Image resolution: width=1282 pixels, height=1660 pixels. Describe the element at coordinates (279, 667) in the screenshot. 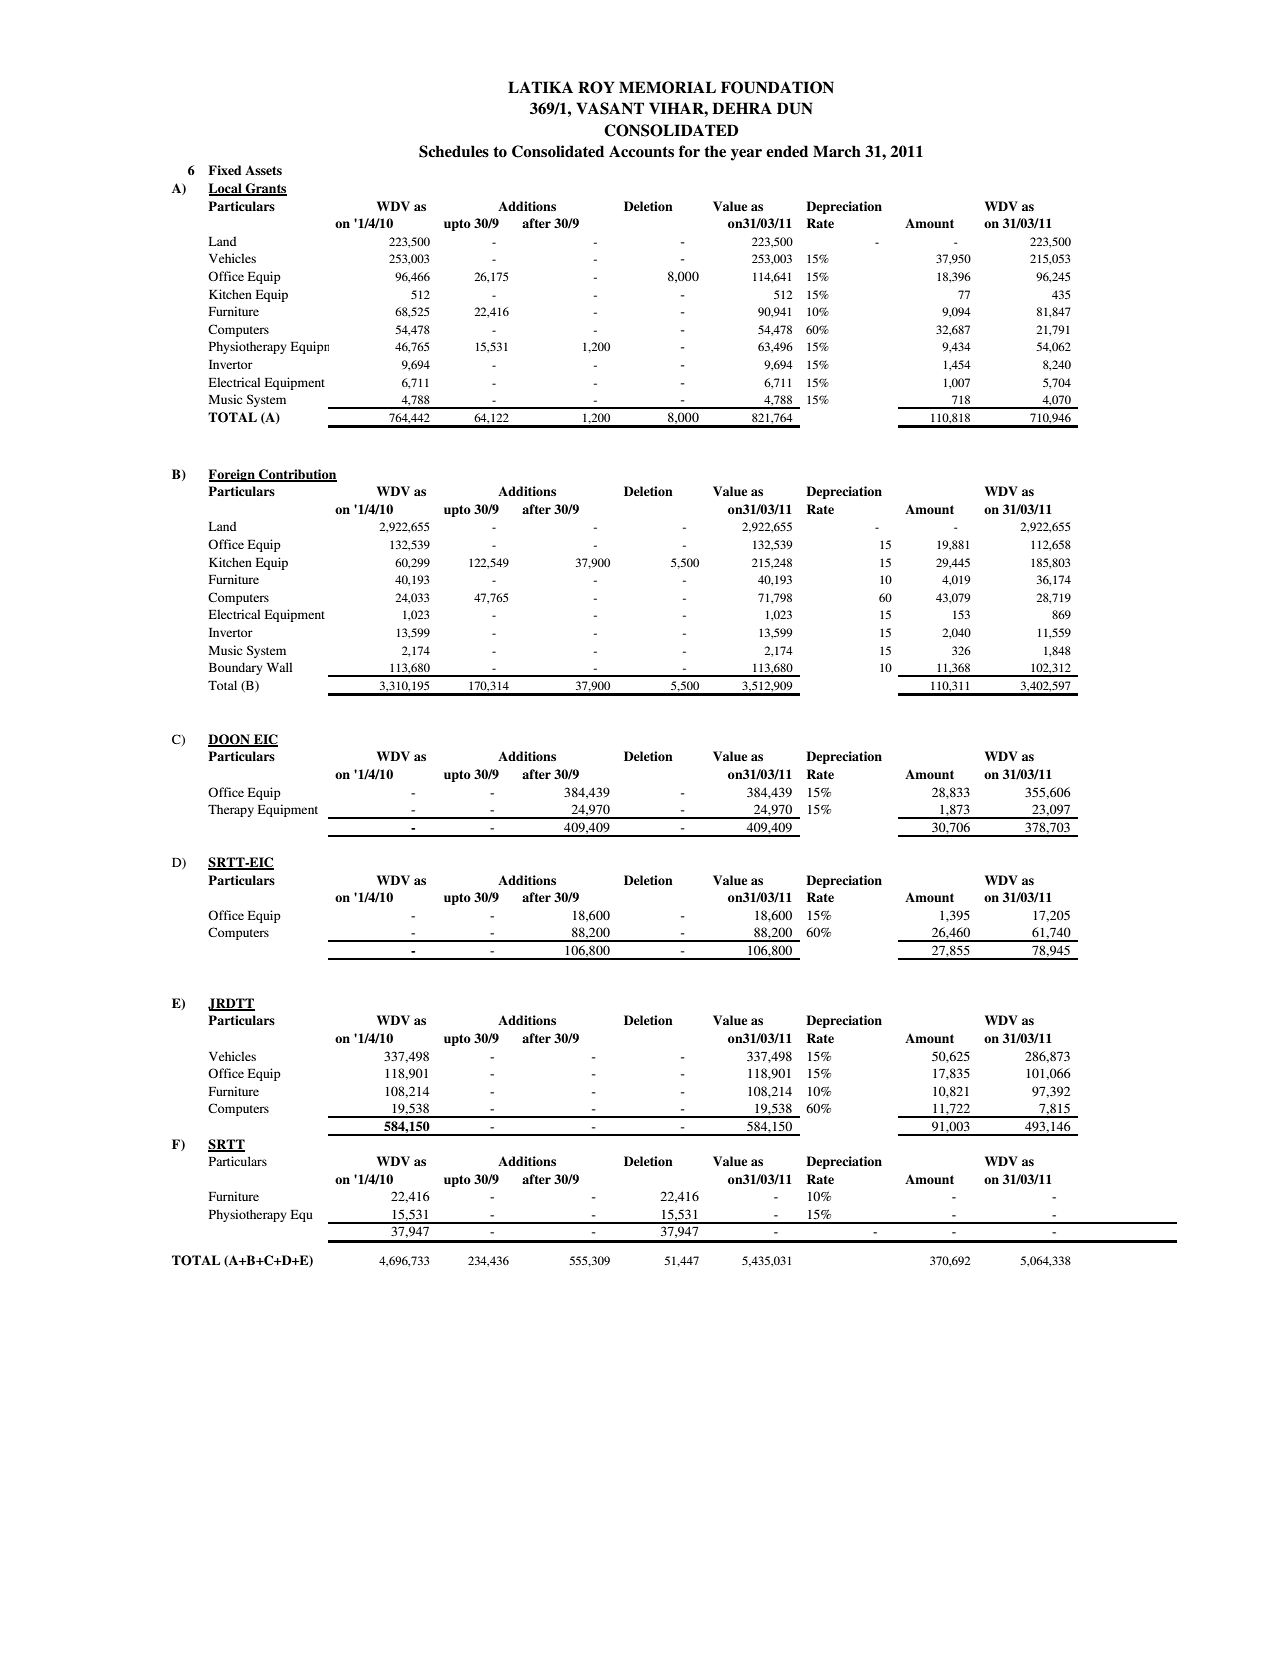

I see `Wall` at that location.
